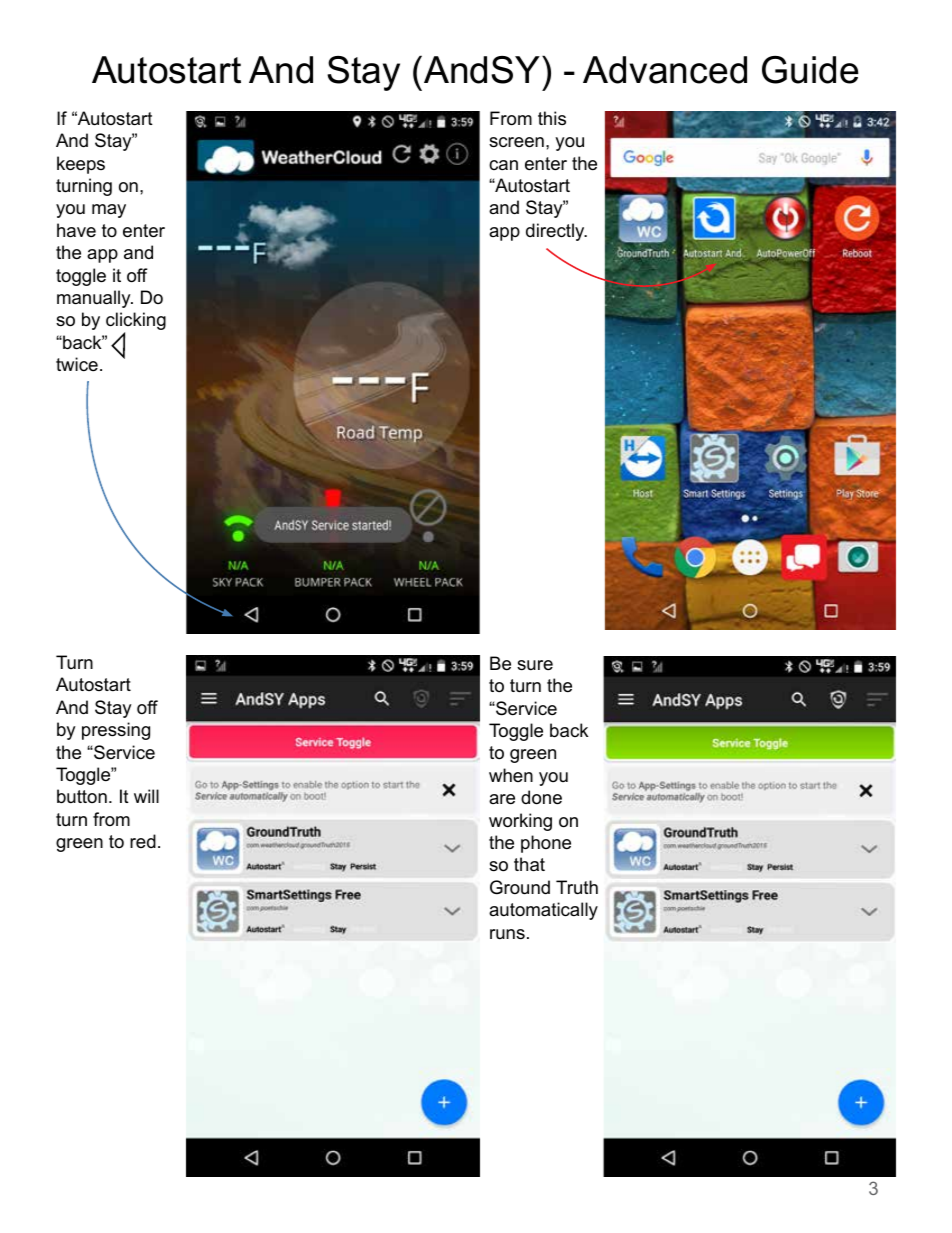 This screenshot has width=952, height=1233. I want to click on directly, so click(556, 232).
